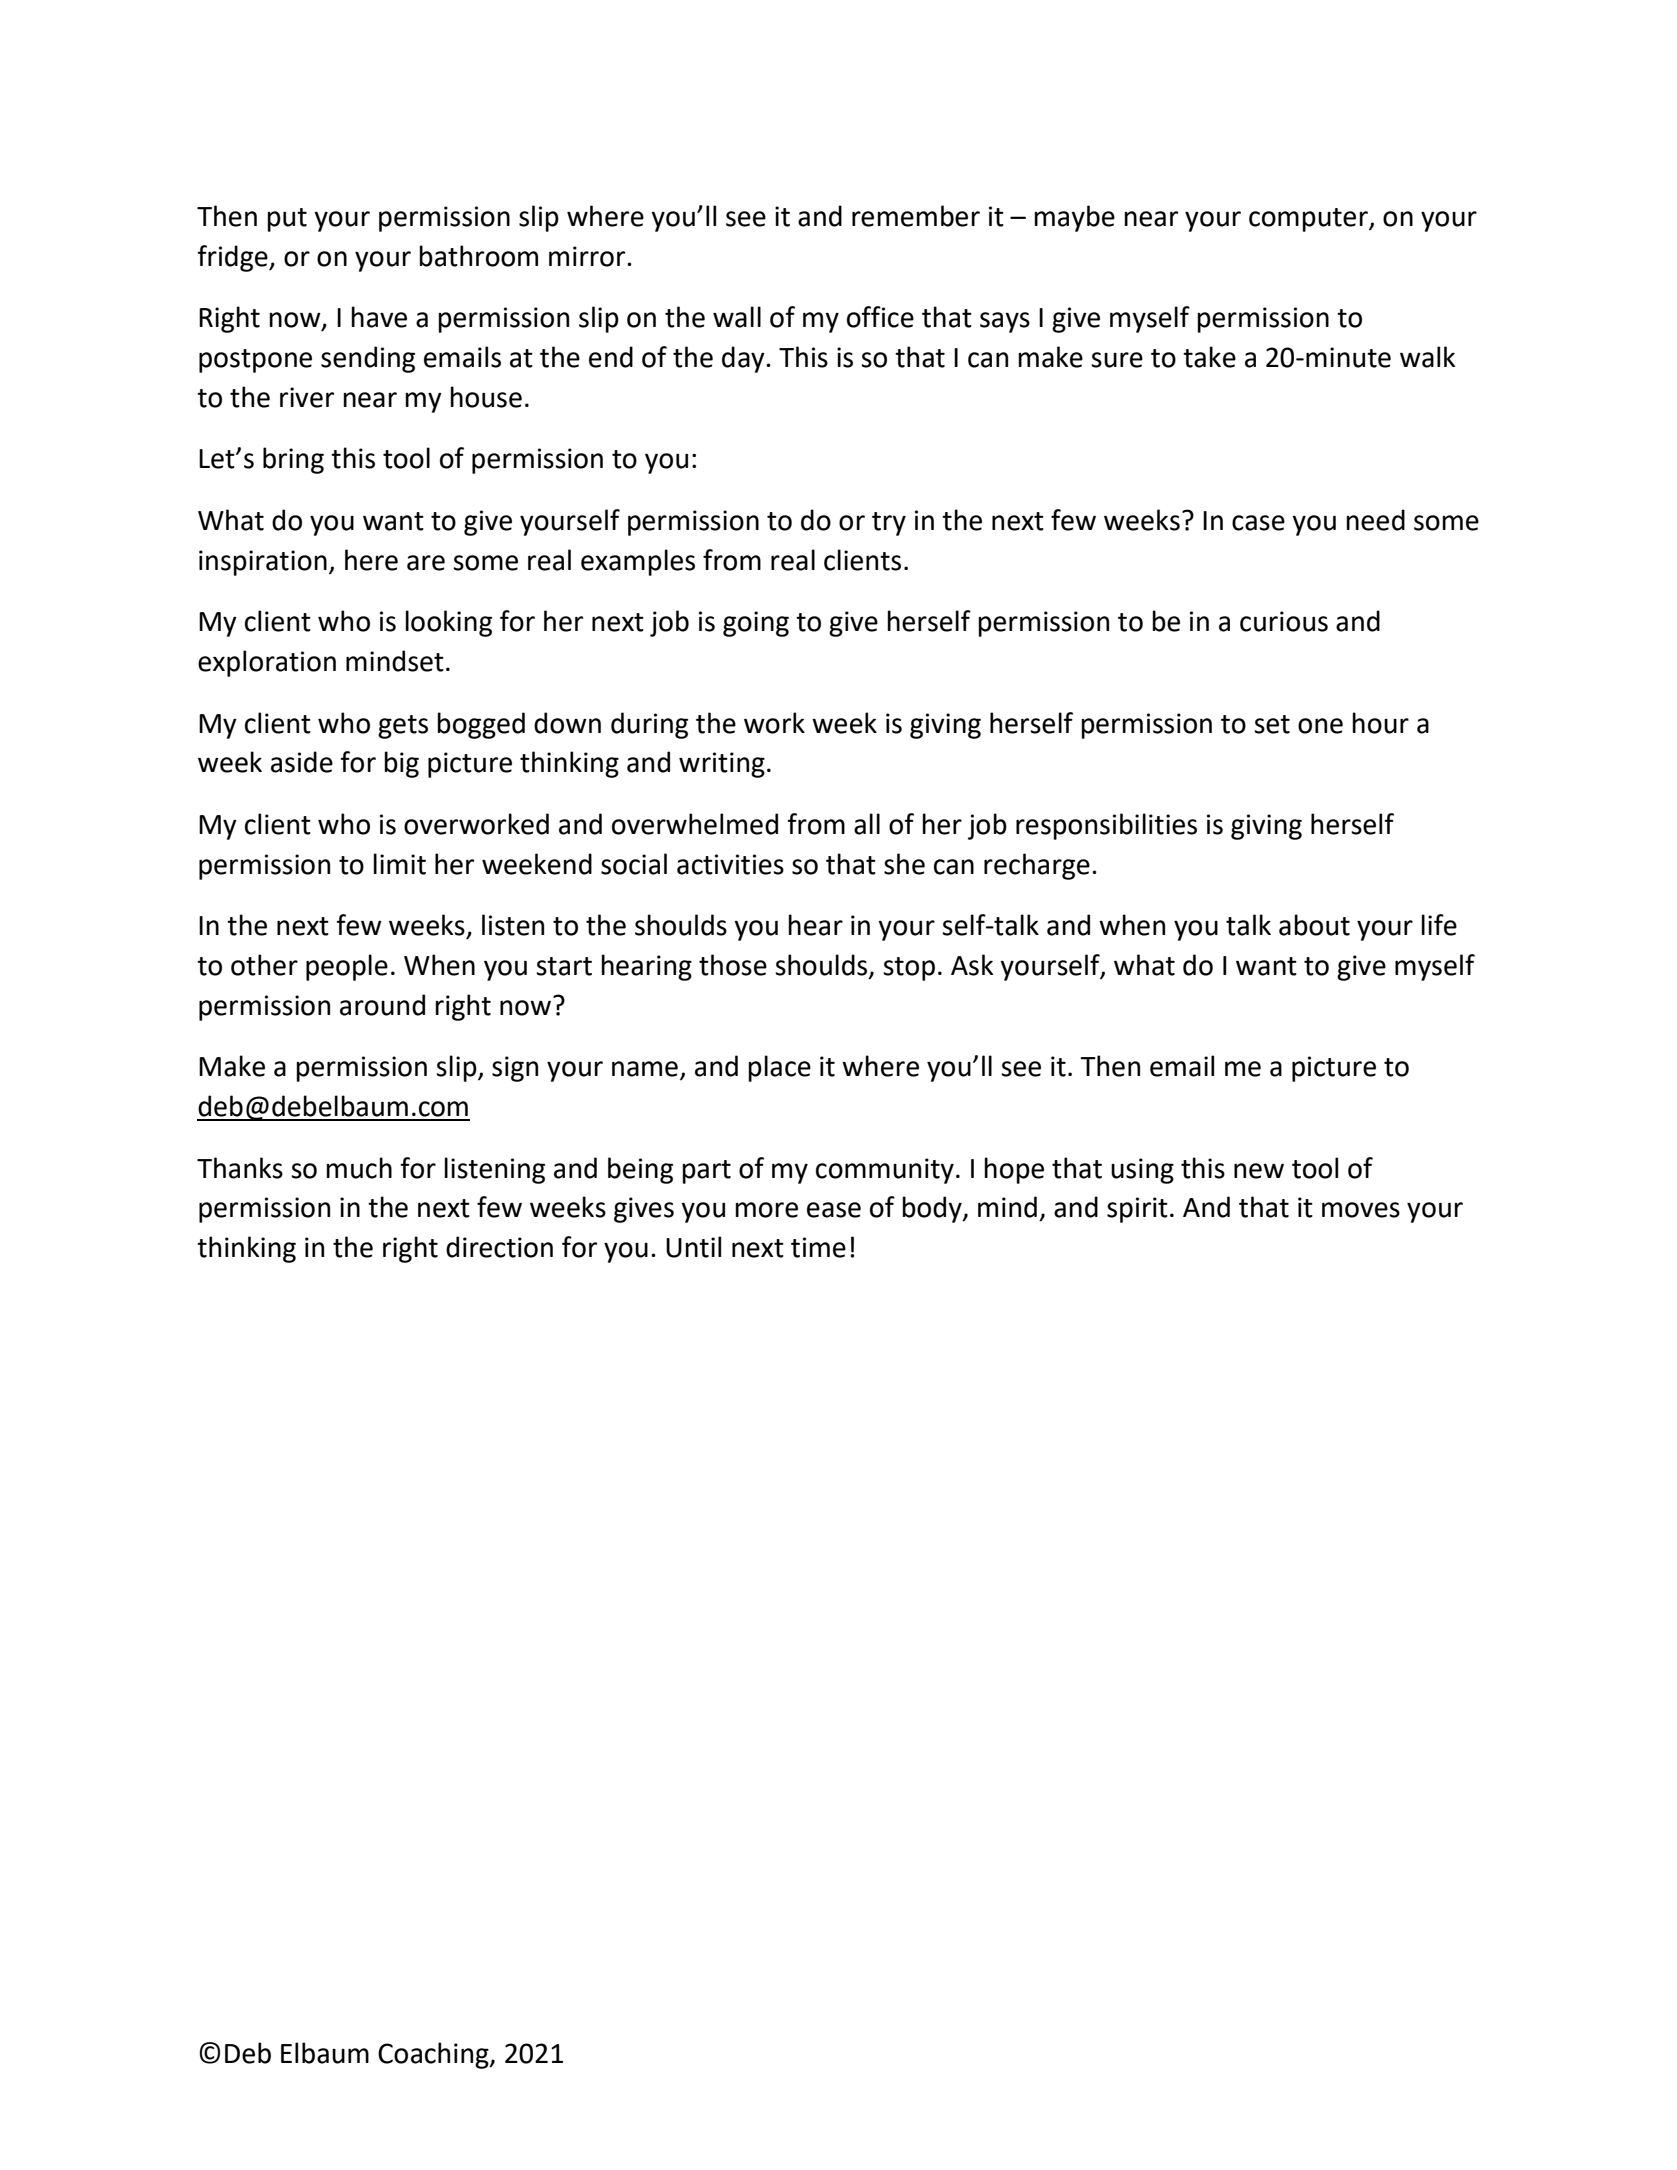 The image size is (1677, 2170). What do you see at coordinates (880, 317) in the screenshot?
I see `office` at bounding box center [880, 317].
